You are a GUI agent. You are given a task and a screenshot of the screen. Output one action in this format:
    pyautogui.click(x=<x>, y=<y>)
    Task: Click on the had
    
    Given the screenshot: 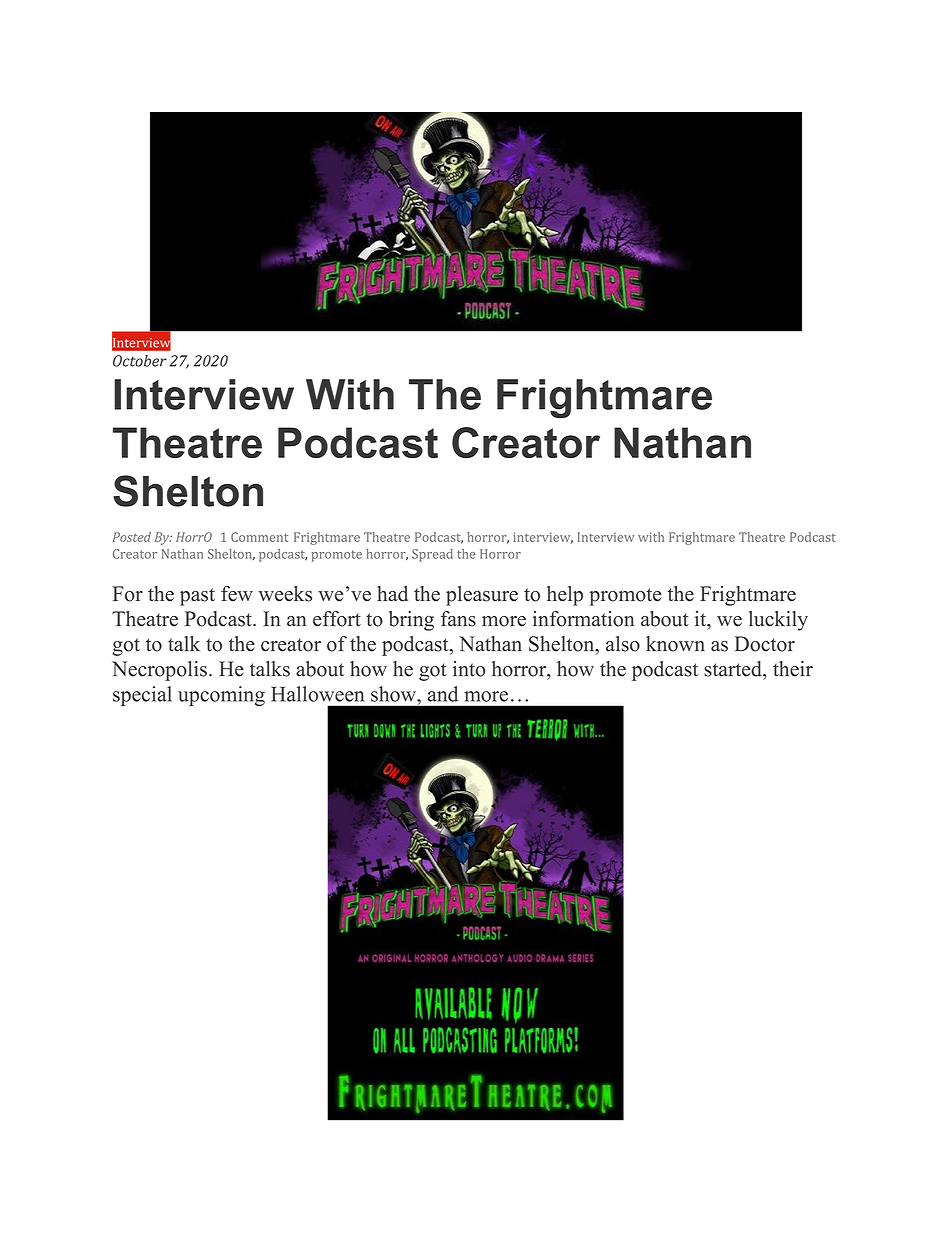 What is the action you would take?
    pyautogui.click(x=392, y=594)
